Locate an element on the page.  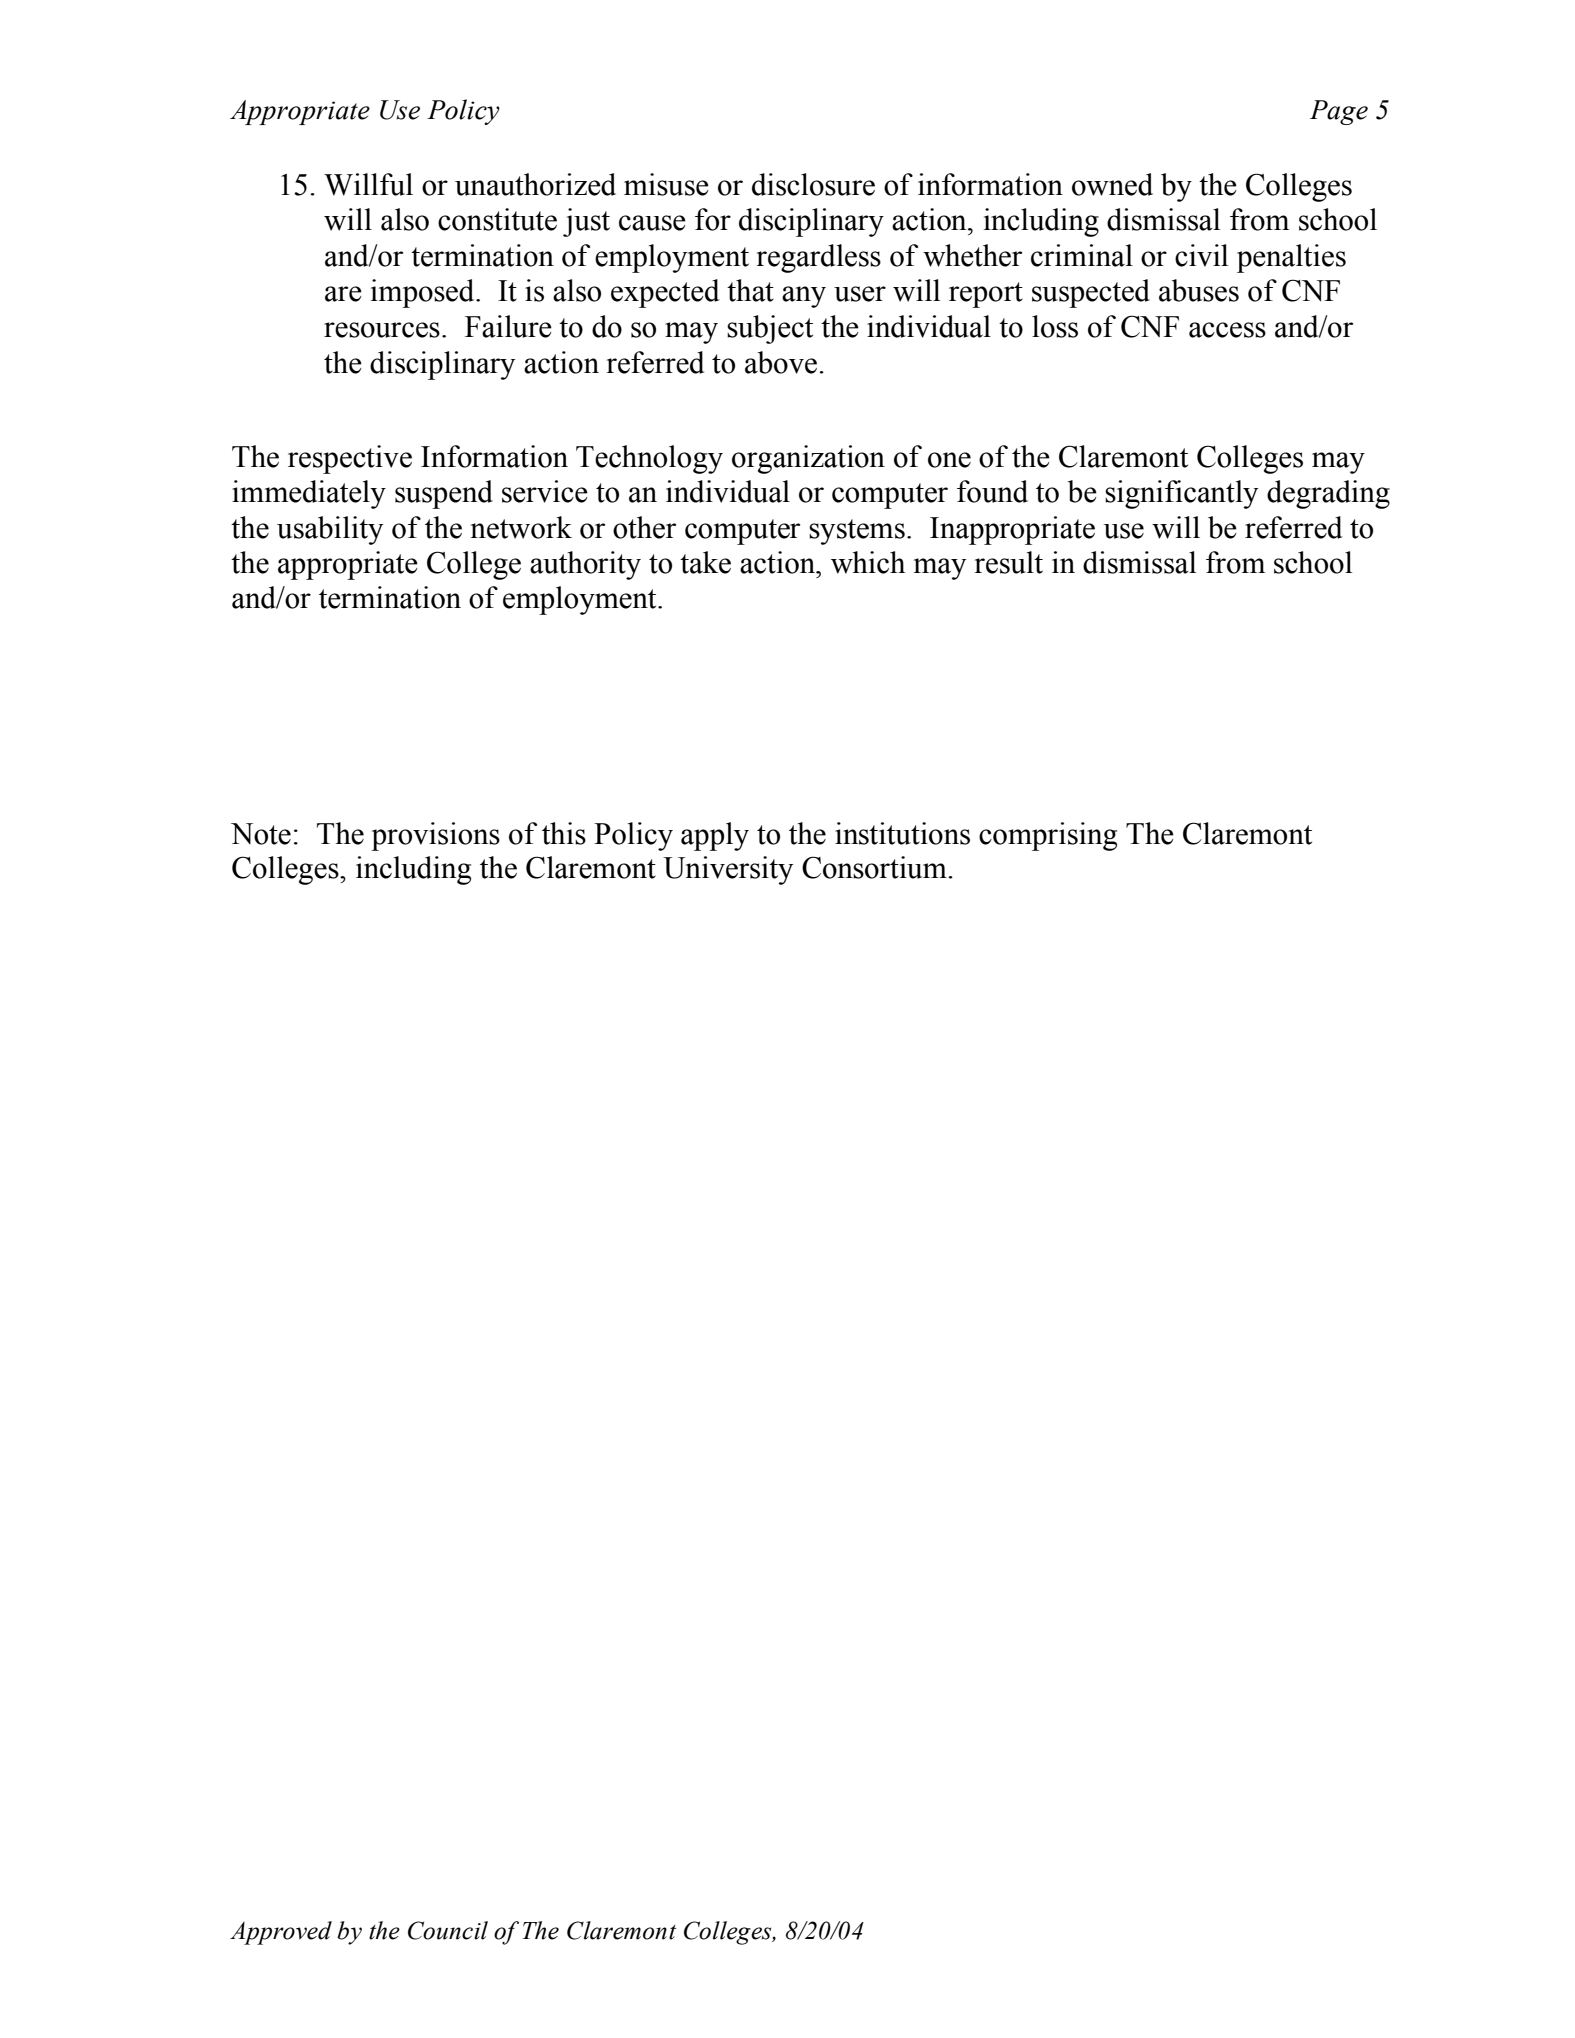
Council is located at coordinates (448, 1930).
